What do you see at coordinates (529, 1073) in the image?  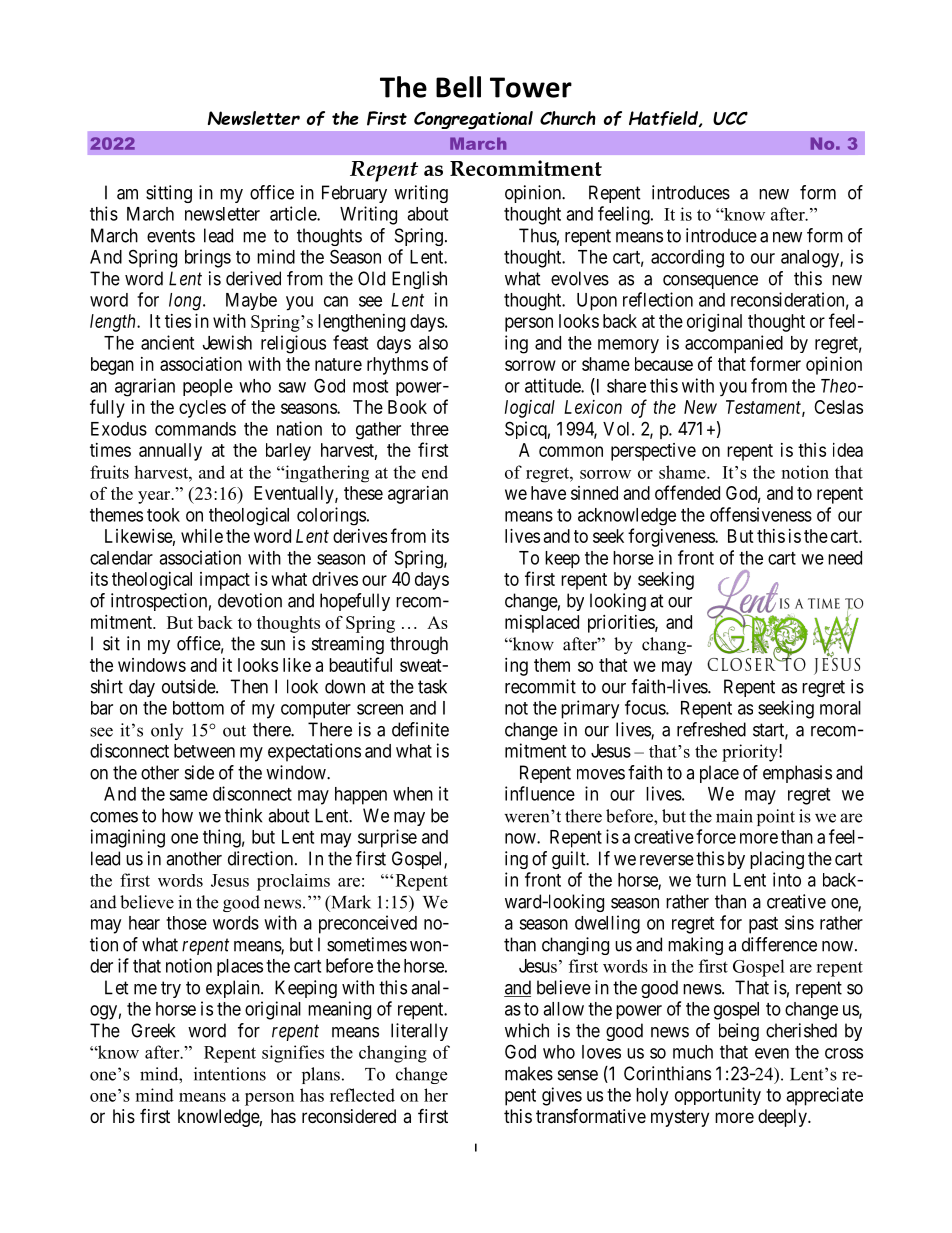 I see `makes` at bounding box center [529, 1073].
